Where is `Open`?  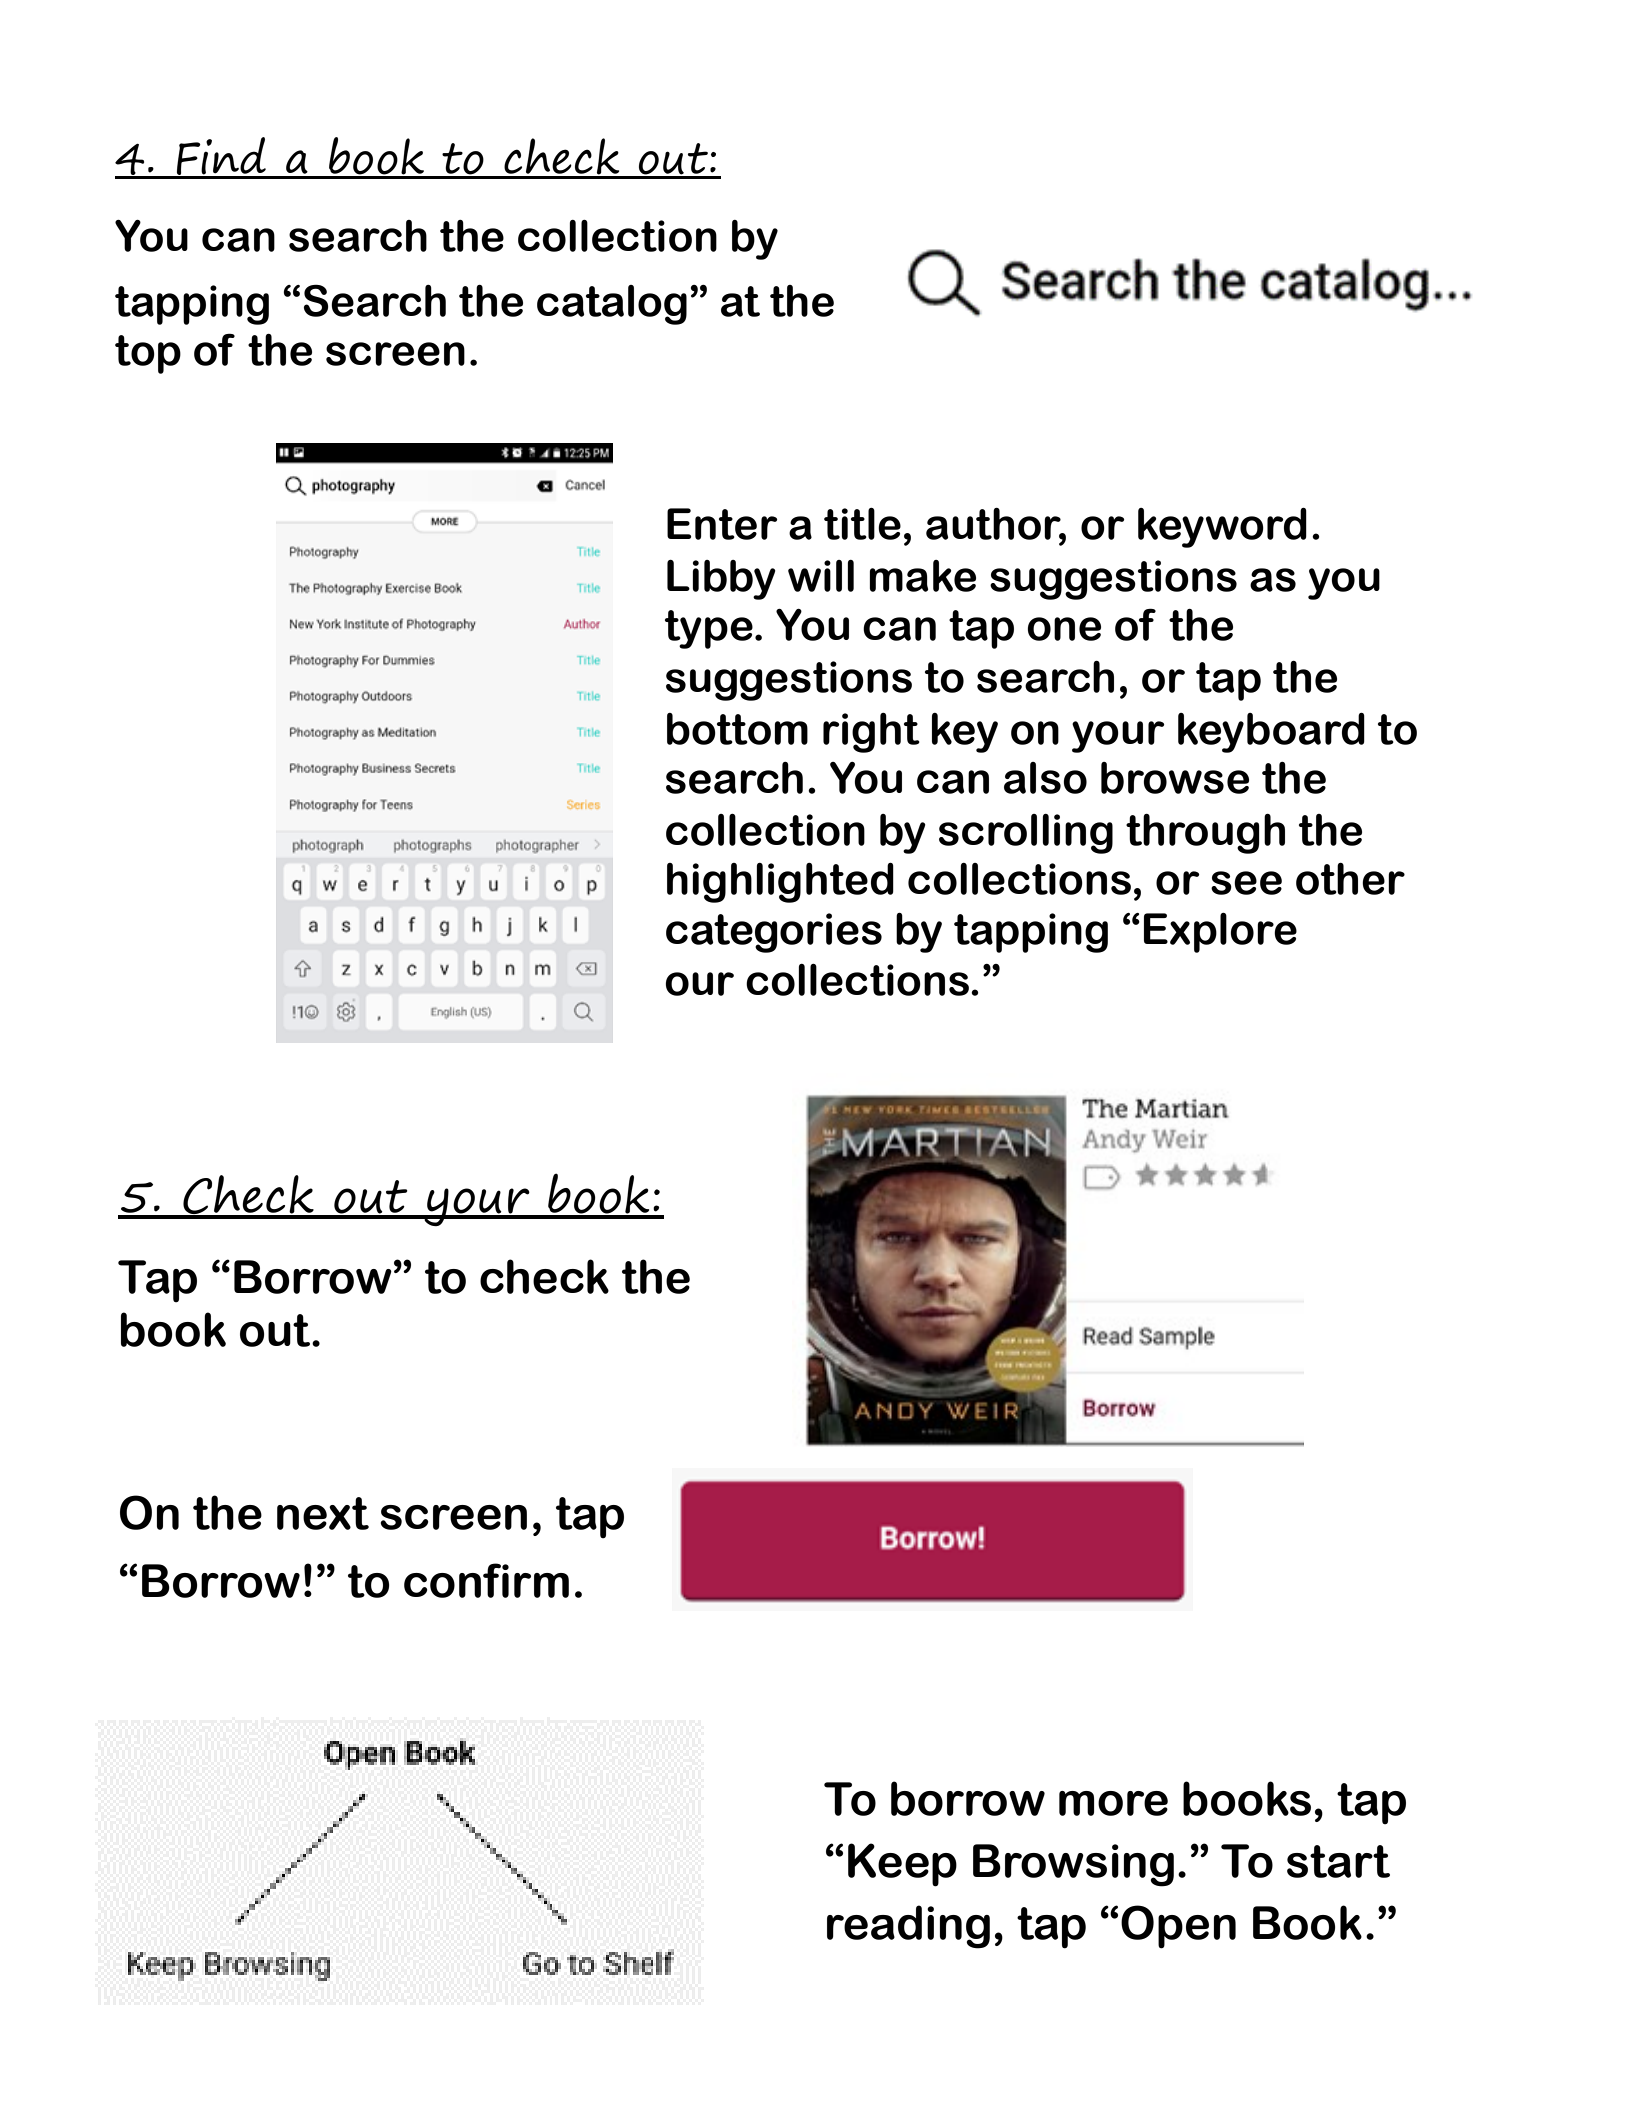
Open is located at coordinates (1178, 1927).
